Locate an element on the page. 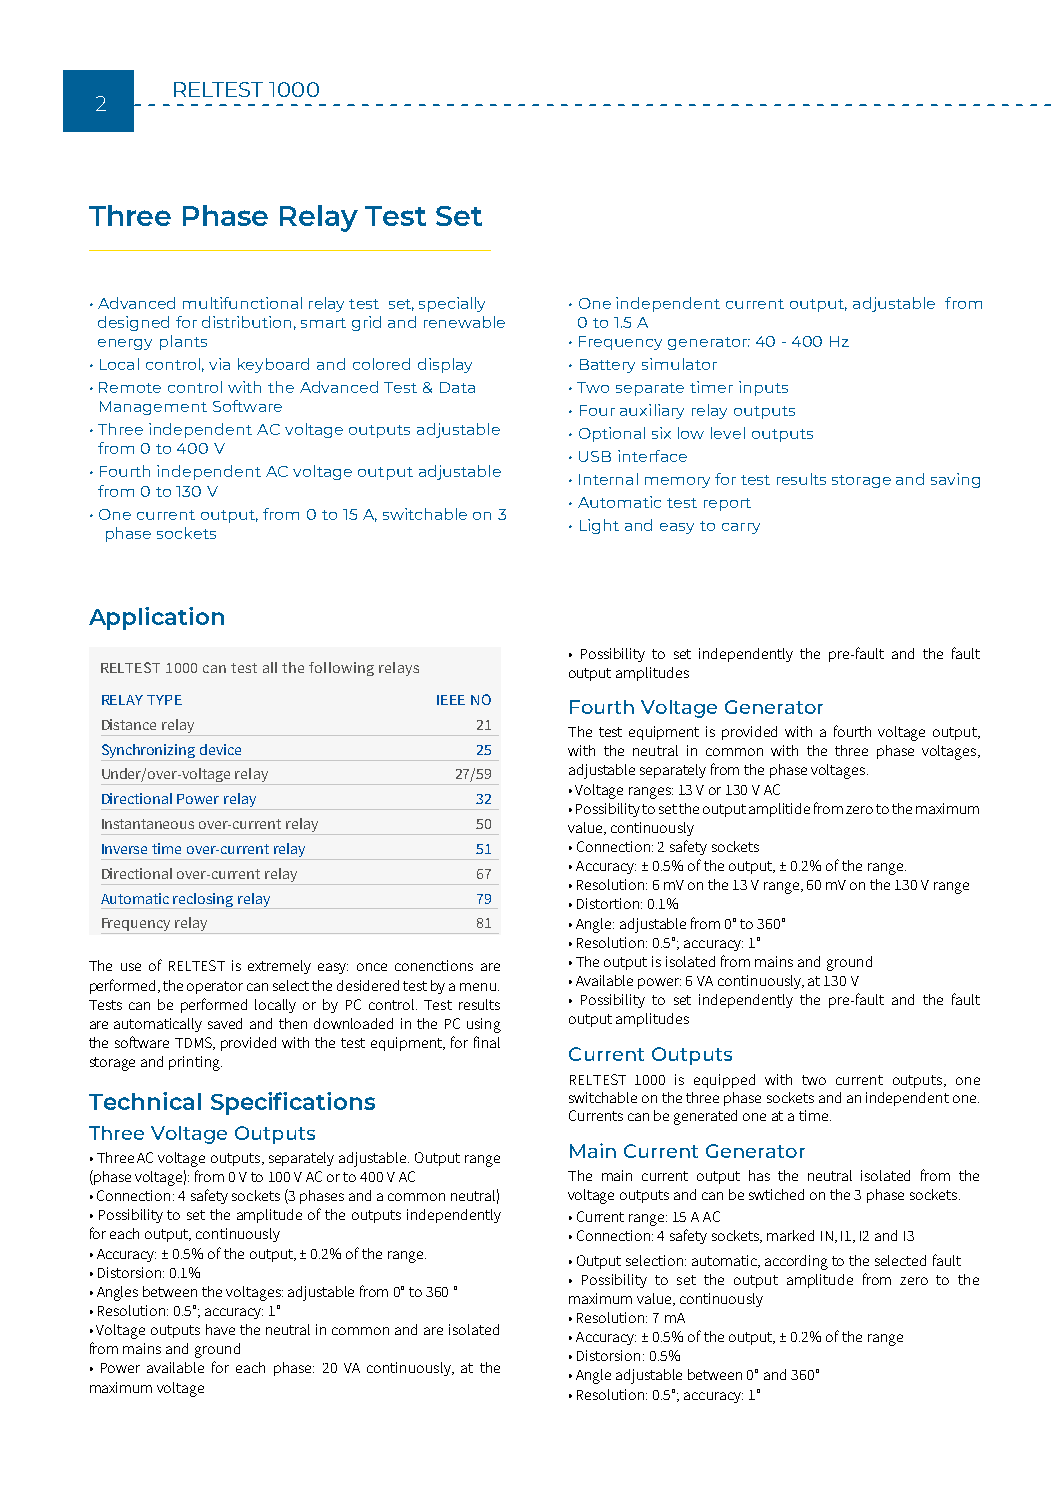  carry is located at coordinates (741, 528).
